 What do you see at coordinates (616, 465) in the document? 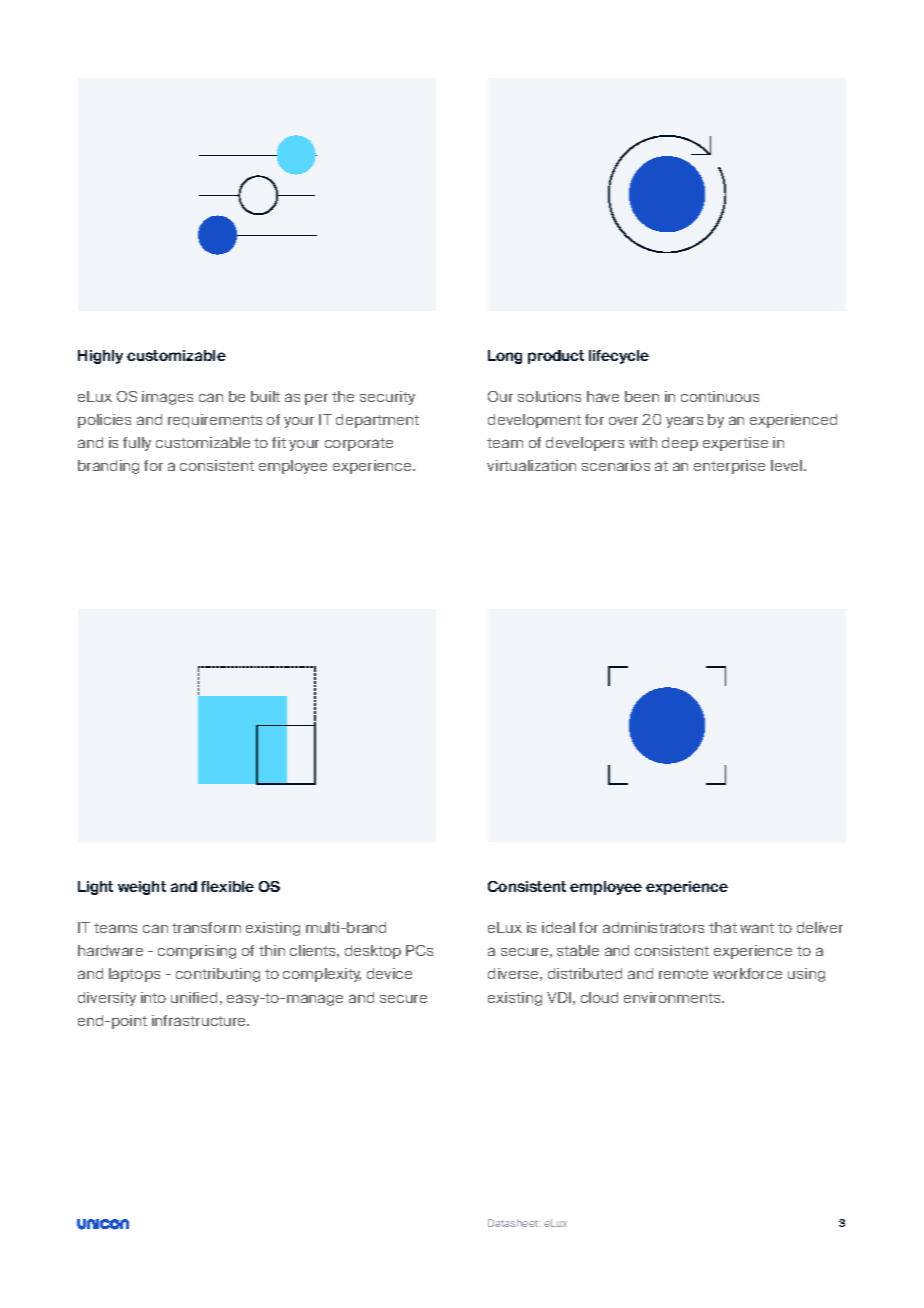
I see `scenarios` at bounding box center [616, 465].
